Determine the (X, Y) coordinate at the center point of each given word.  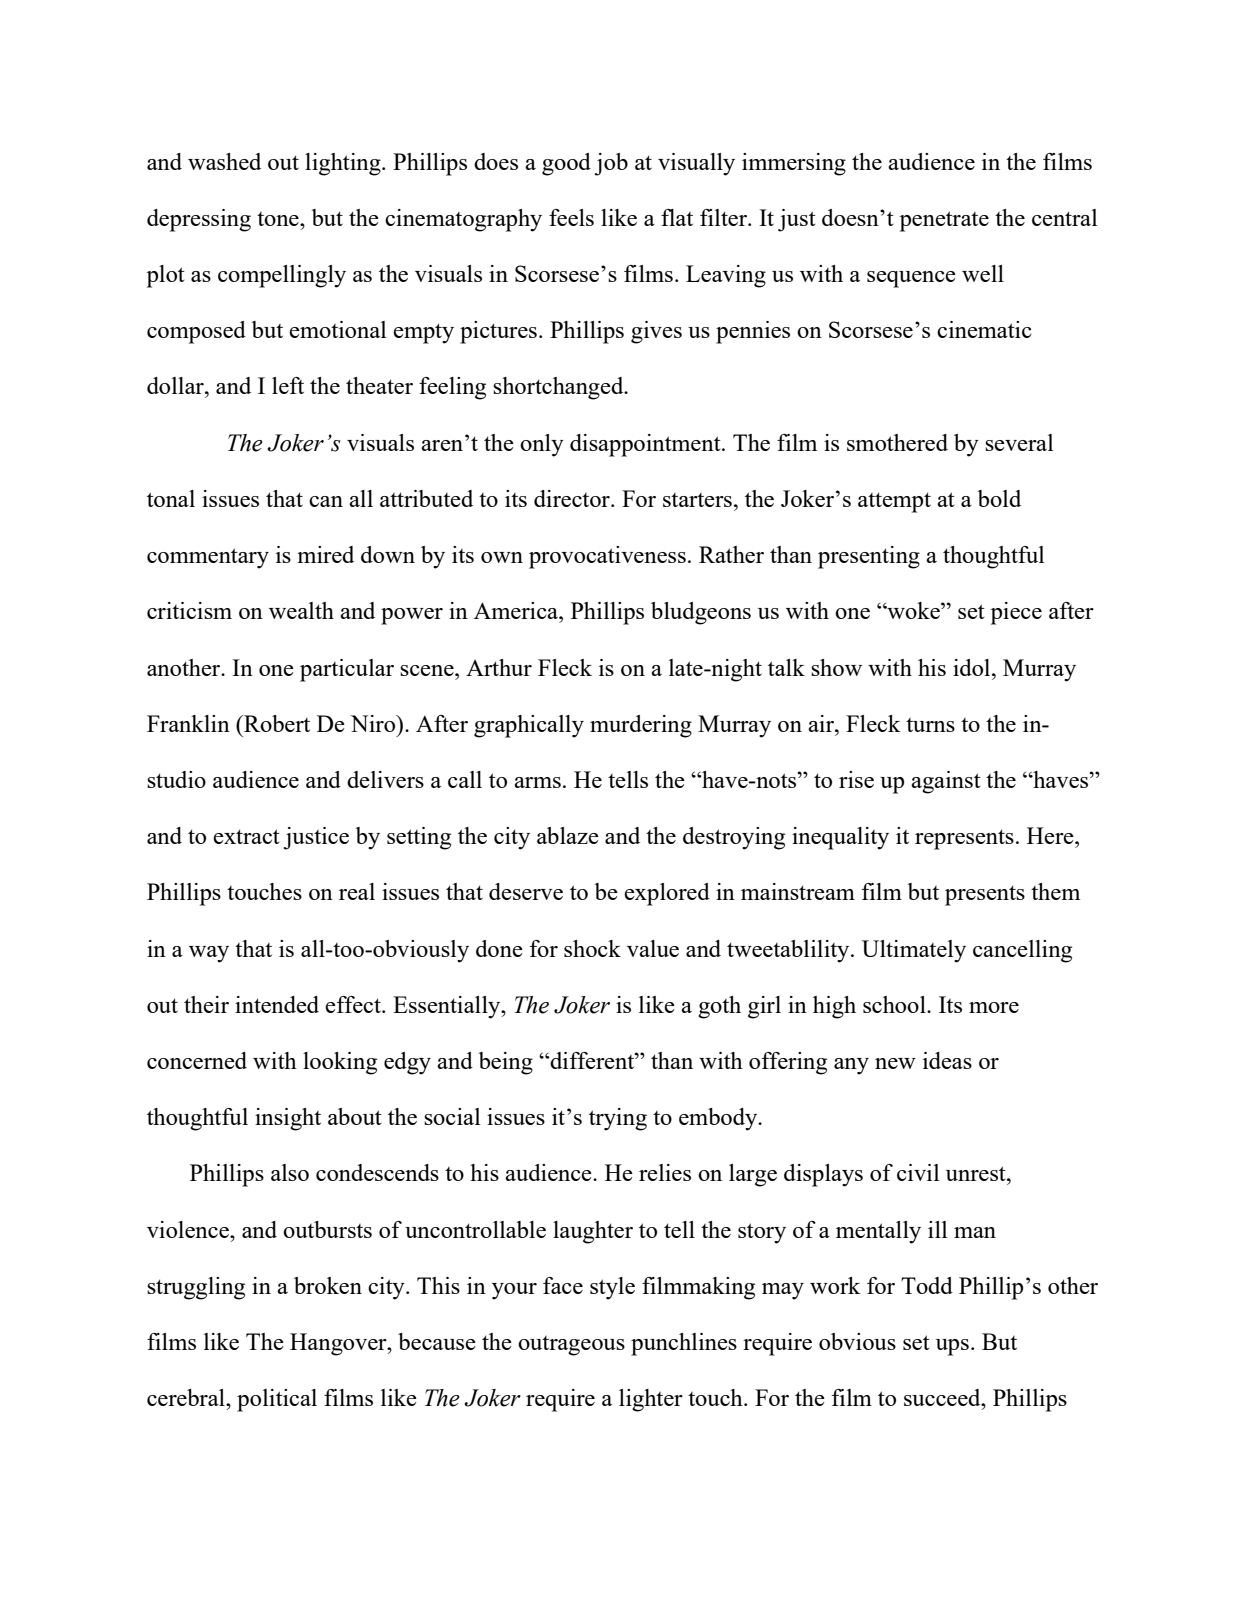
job (611, 164)
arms (537, 782)
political (277, 1400)
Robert (276, 723)
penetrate (944, 221)
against (946, 782)
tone (279, 219)
